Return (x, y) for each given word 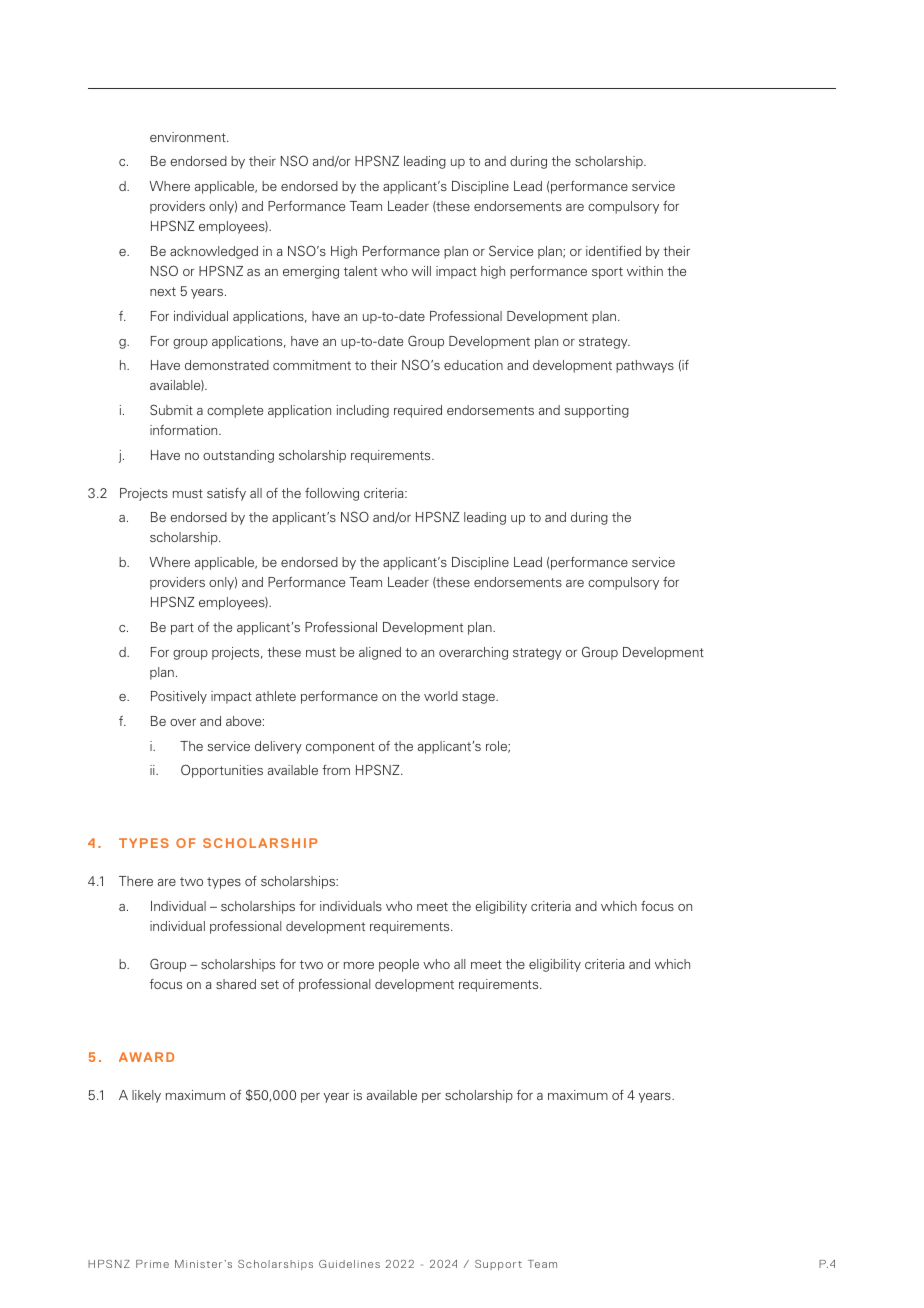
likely (146, 1096)
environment (189, 137)
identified (613, 251)
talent (360, 271)
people (399, 965)
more (359, 965)
